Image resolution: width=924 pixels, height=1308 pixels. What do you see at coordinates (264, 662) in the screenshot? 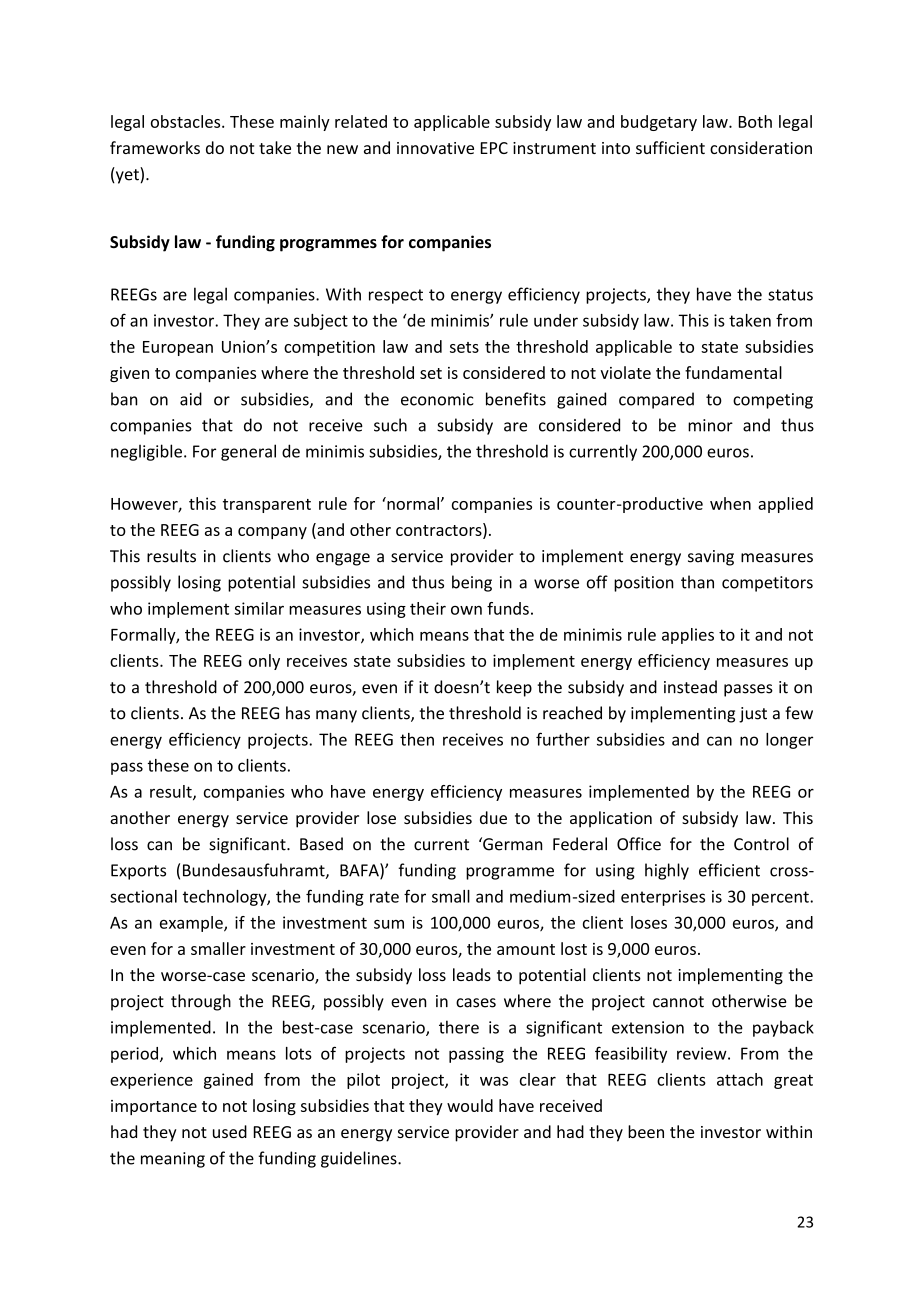
I see `only` at bounding box center [264, 662].
